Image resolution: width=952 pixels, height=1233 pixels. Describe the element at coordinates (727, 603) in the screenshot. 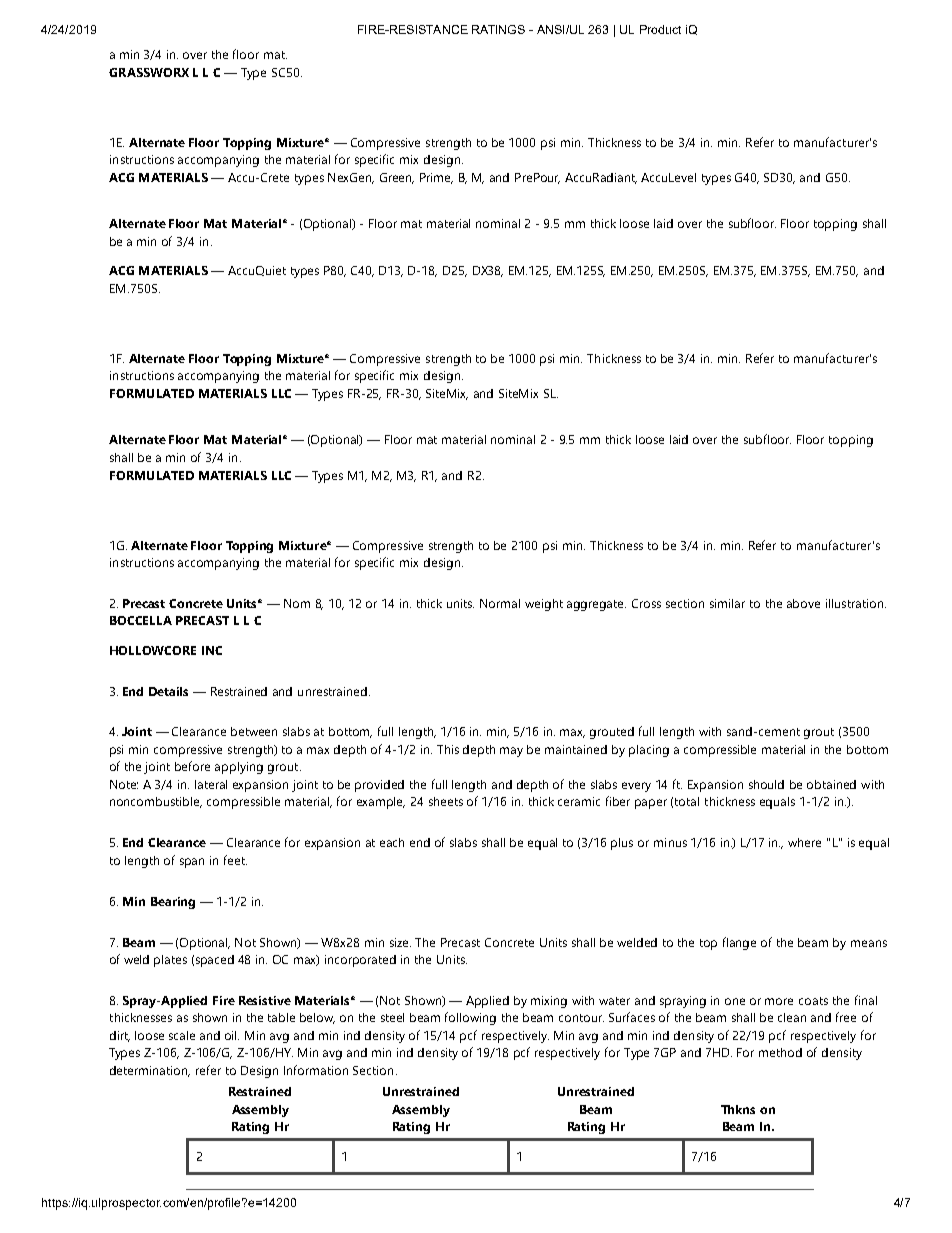

I see `similar` at that location.
